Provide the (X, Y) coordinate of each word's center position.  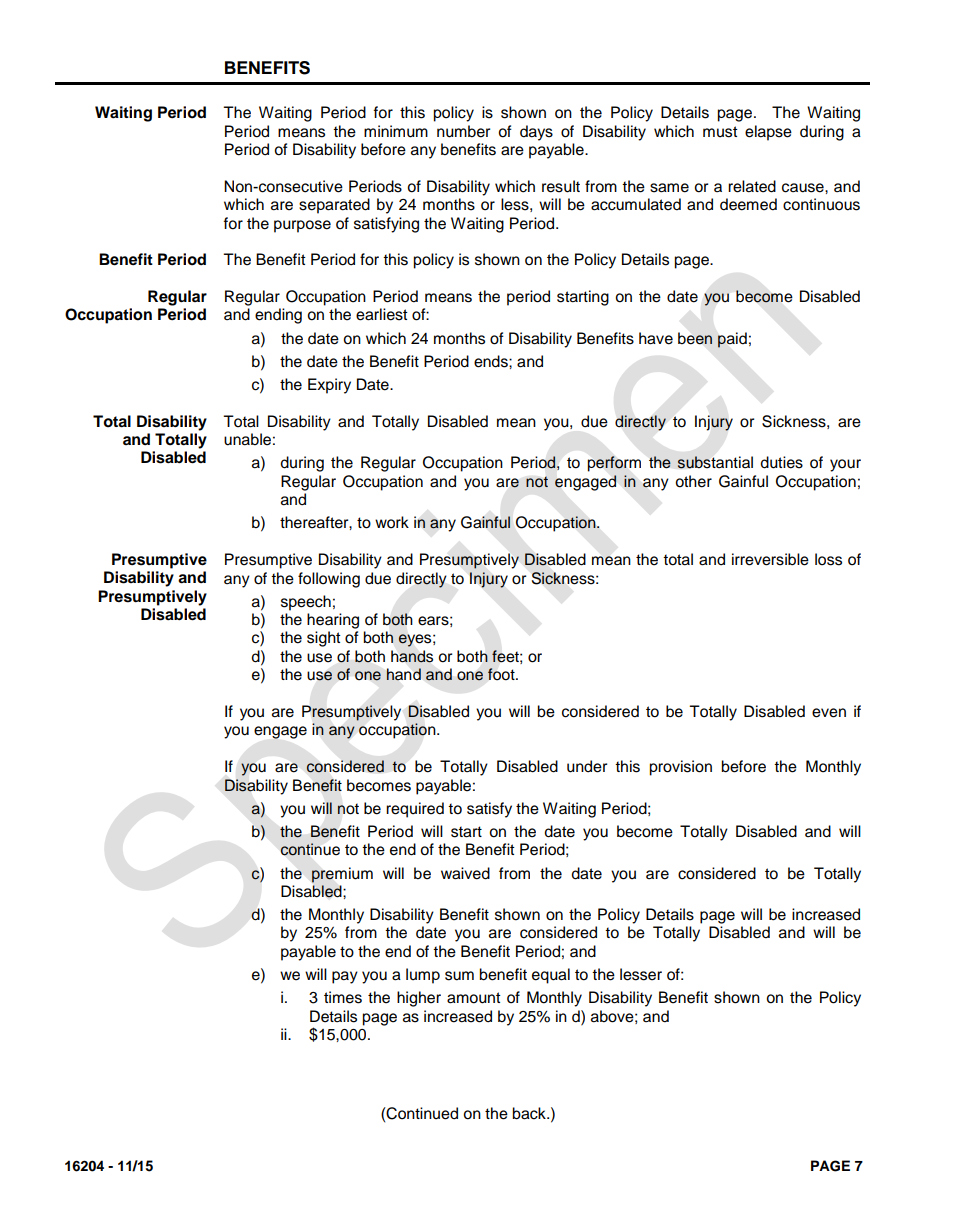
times (343, 997)
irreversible (770, 559)
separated (334, 206)
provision (680, 768)
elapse (768, 133)
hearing (333, 621)
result (561, 186)
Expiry (329, 386)
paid (732, 340)
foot (502, 674)
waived (465, 873)
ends (492, 361)
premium (342, 875)
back (530, 1113)
